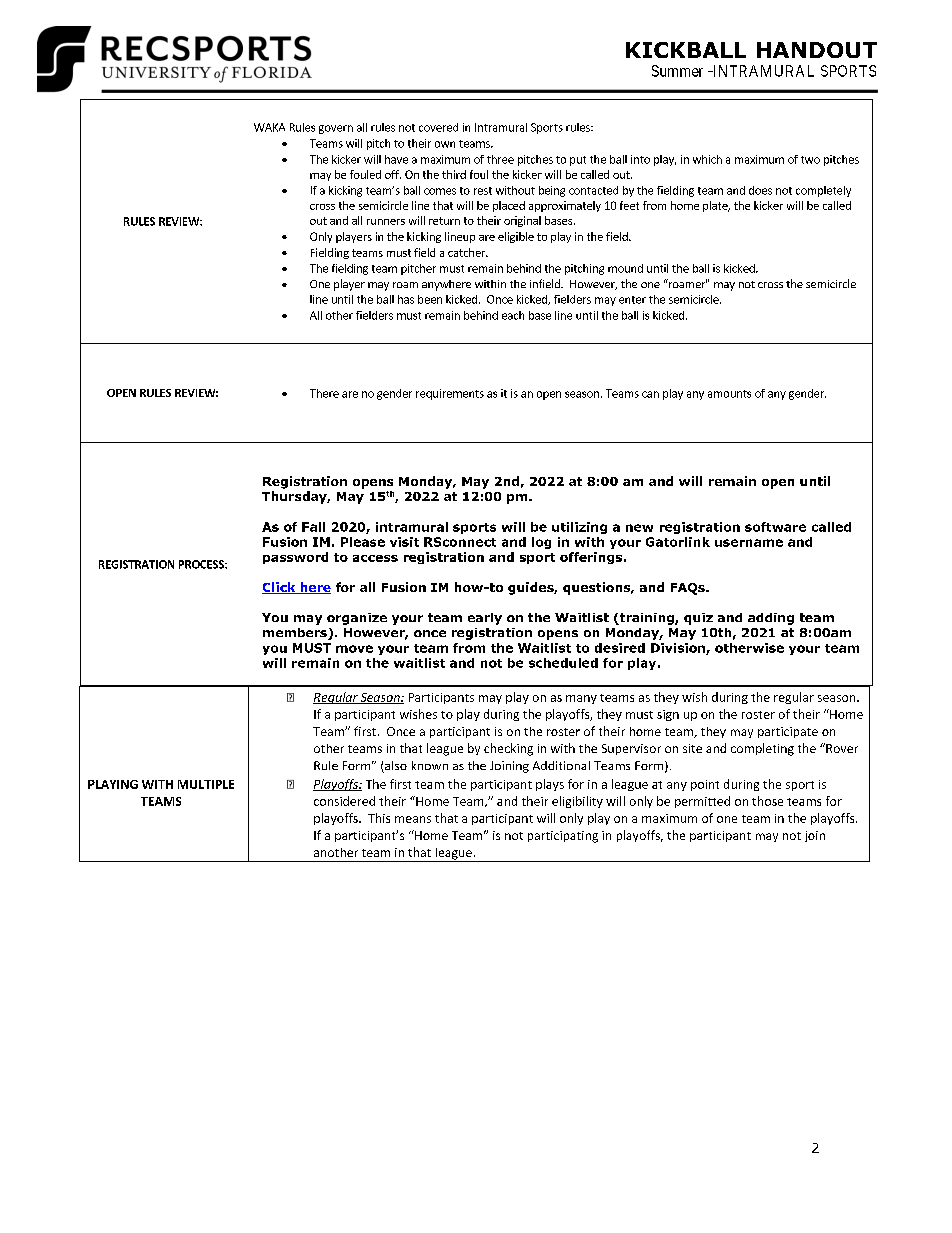  What do you see at coordinates (406, 299) in the screenshot?
I see `has` at bounding box center [406, 299].
